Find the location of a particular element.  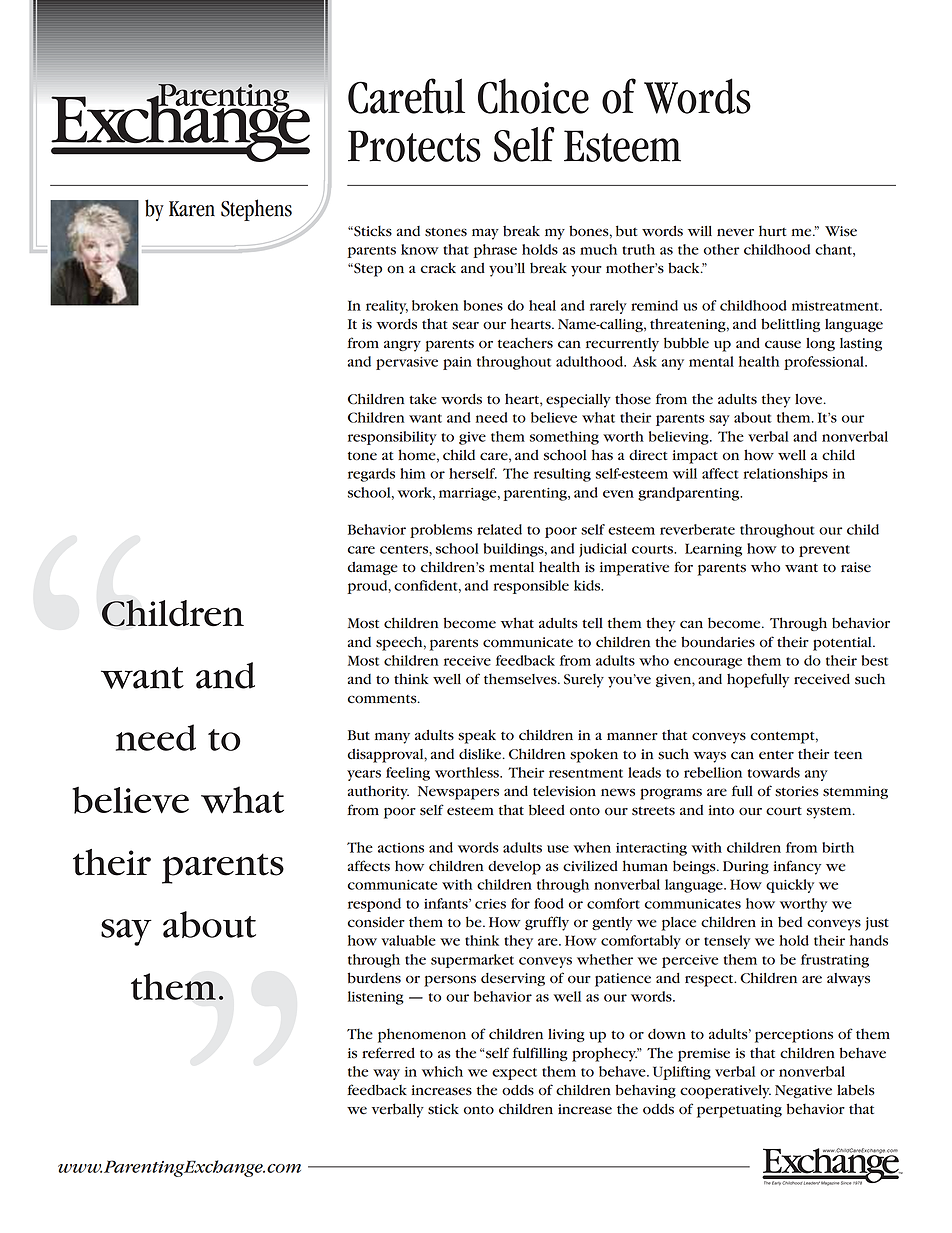

hurt is located at coordinates (772, 230).
